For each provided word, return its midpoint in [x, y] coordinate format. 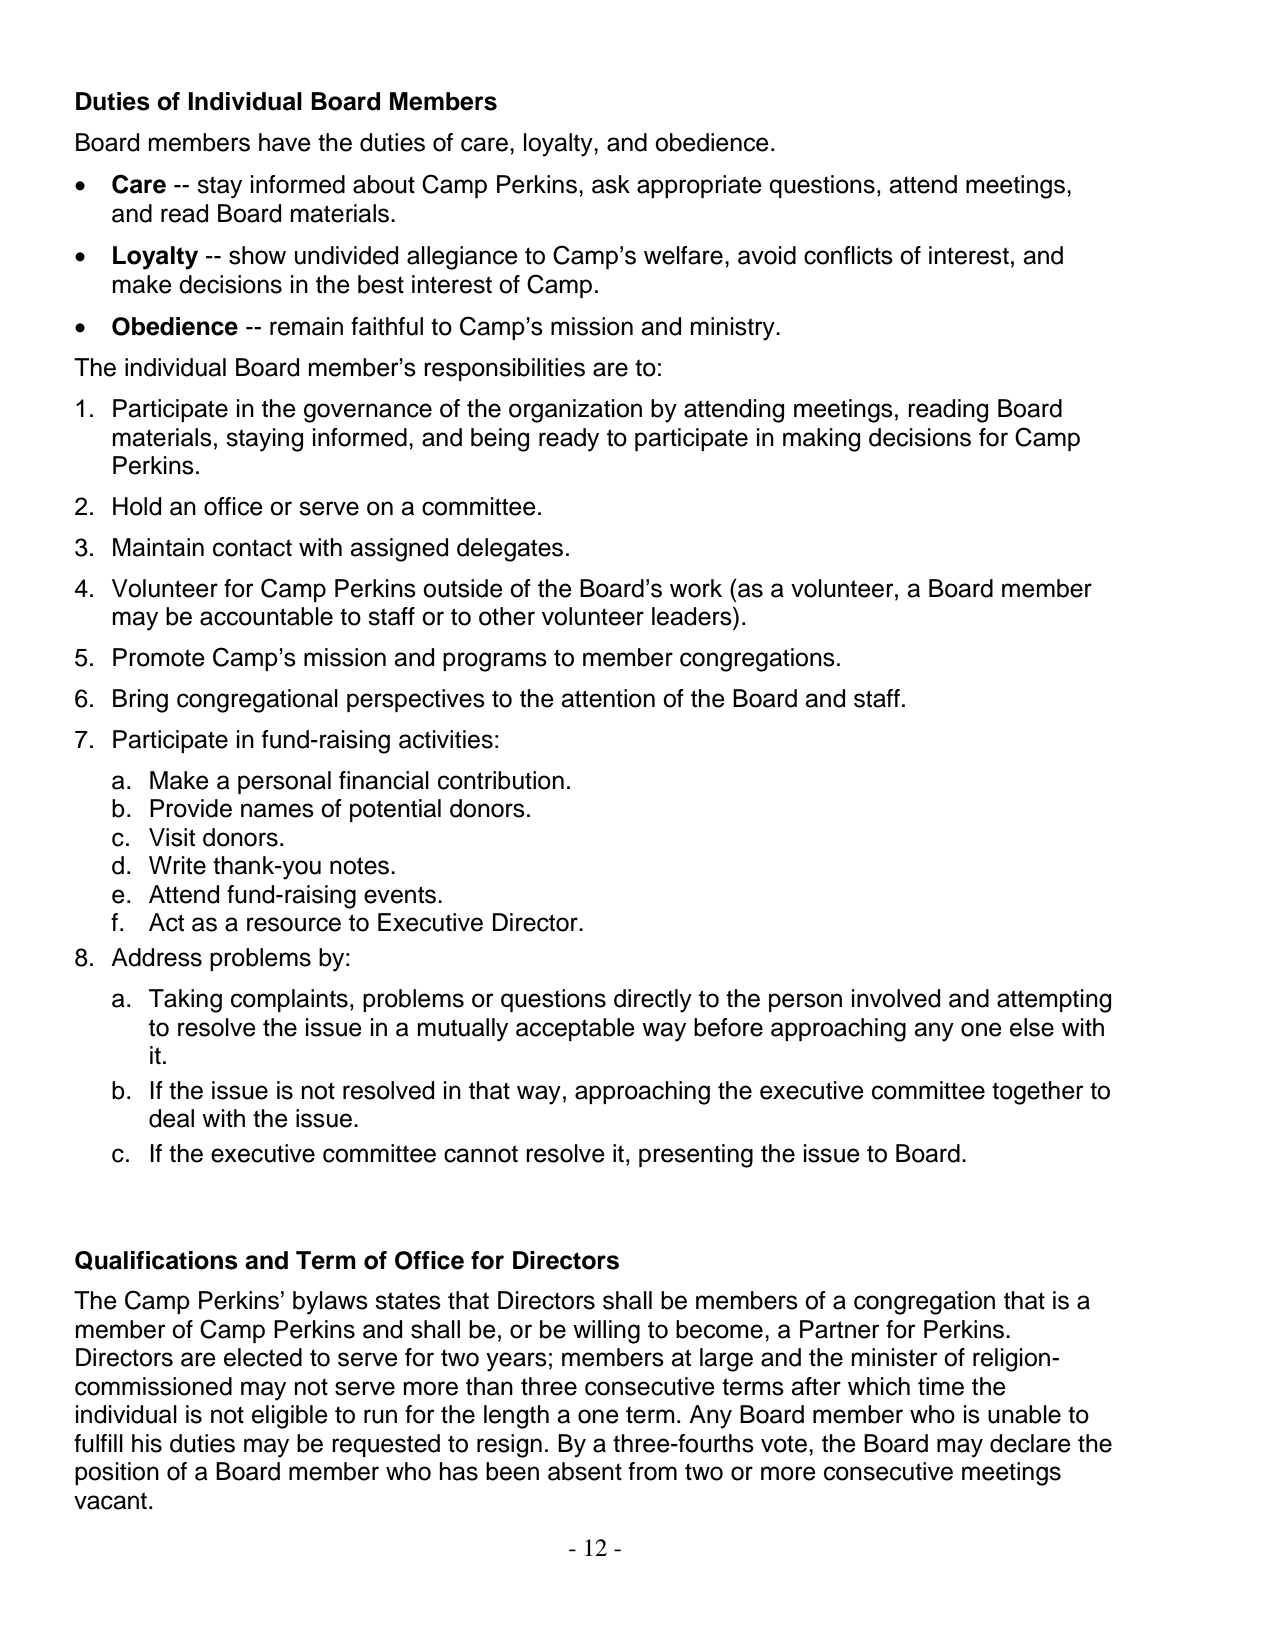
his [147, 1443]
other [507, 616]
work [696, 588]
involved [896, 998]
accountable [266, 616]
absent [585, 1471]
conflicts [848, 255]
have [285, 142]
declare [1030, 1443]
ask [611, 184]
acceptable [575, 1029]
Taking [185, 1001]
